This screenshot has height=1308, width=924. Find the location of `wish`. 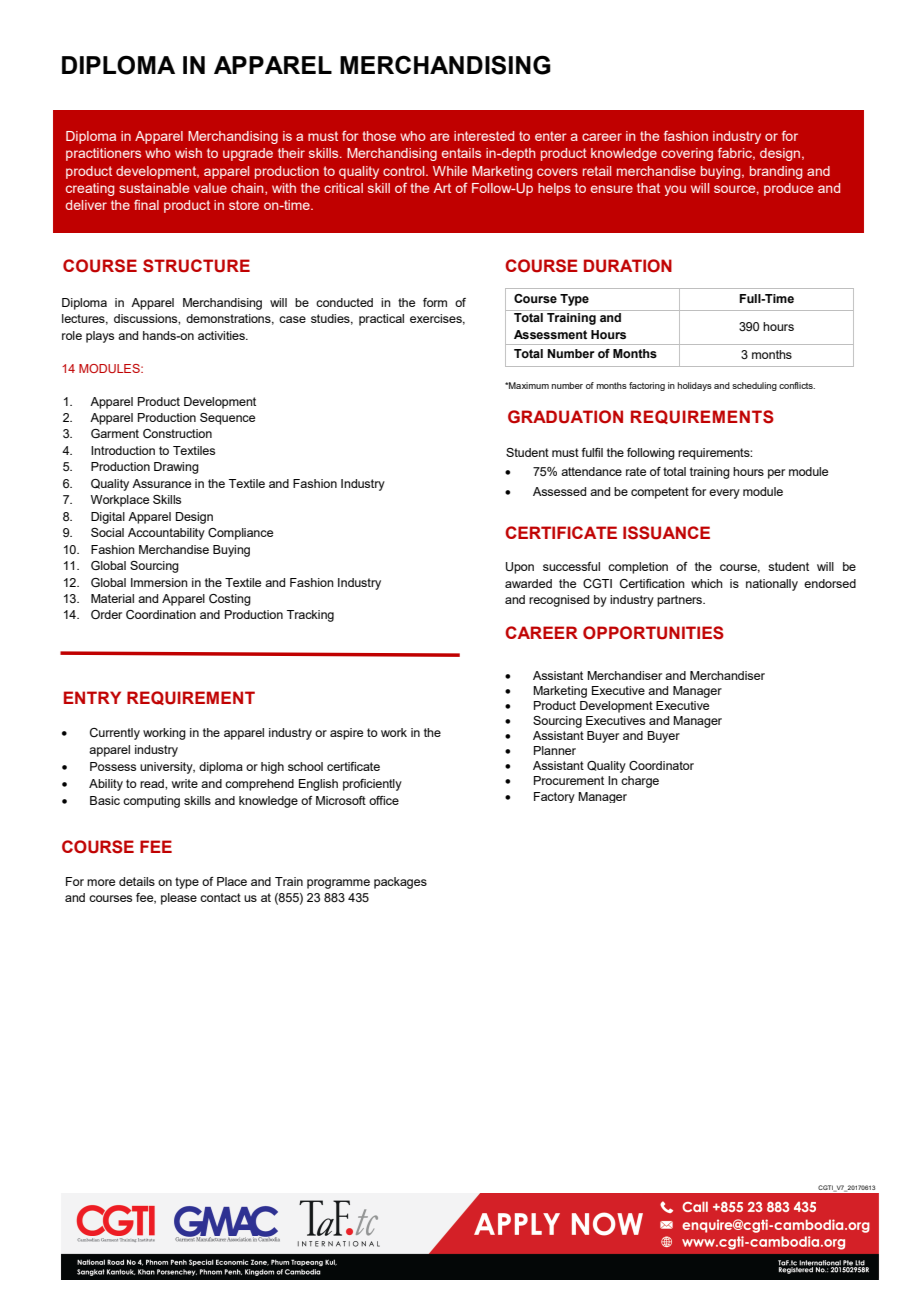

wish is located at coordinates (188, 153).
